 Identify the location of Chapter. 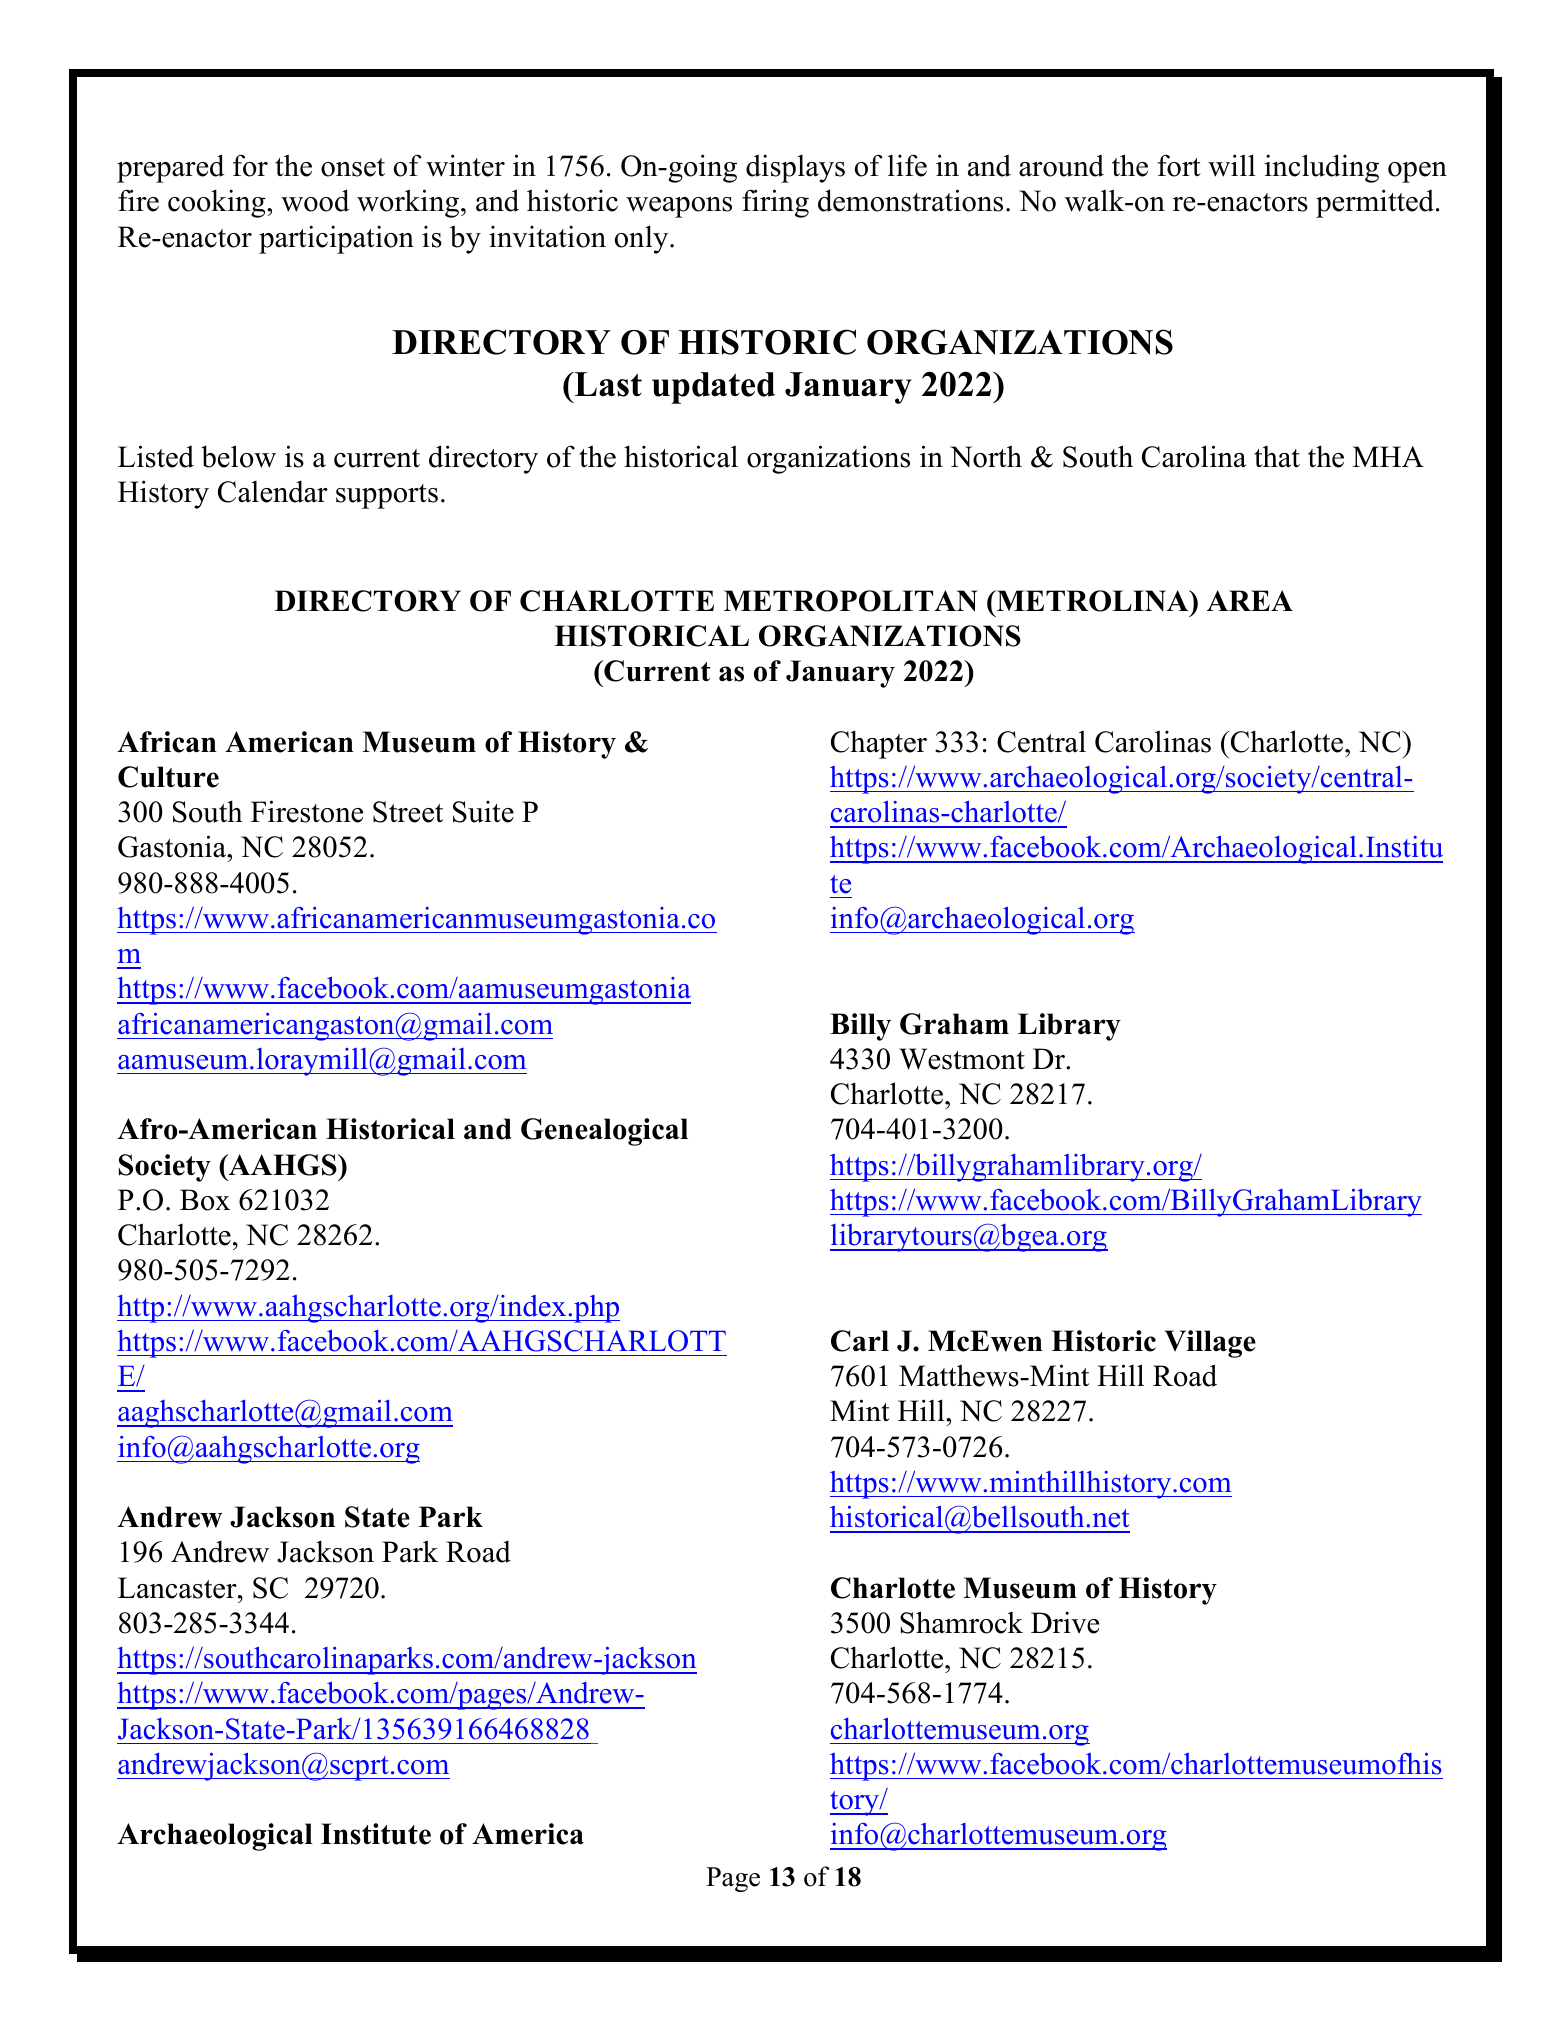
(879, 744).
